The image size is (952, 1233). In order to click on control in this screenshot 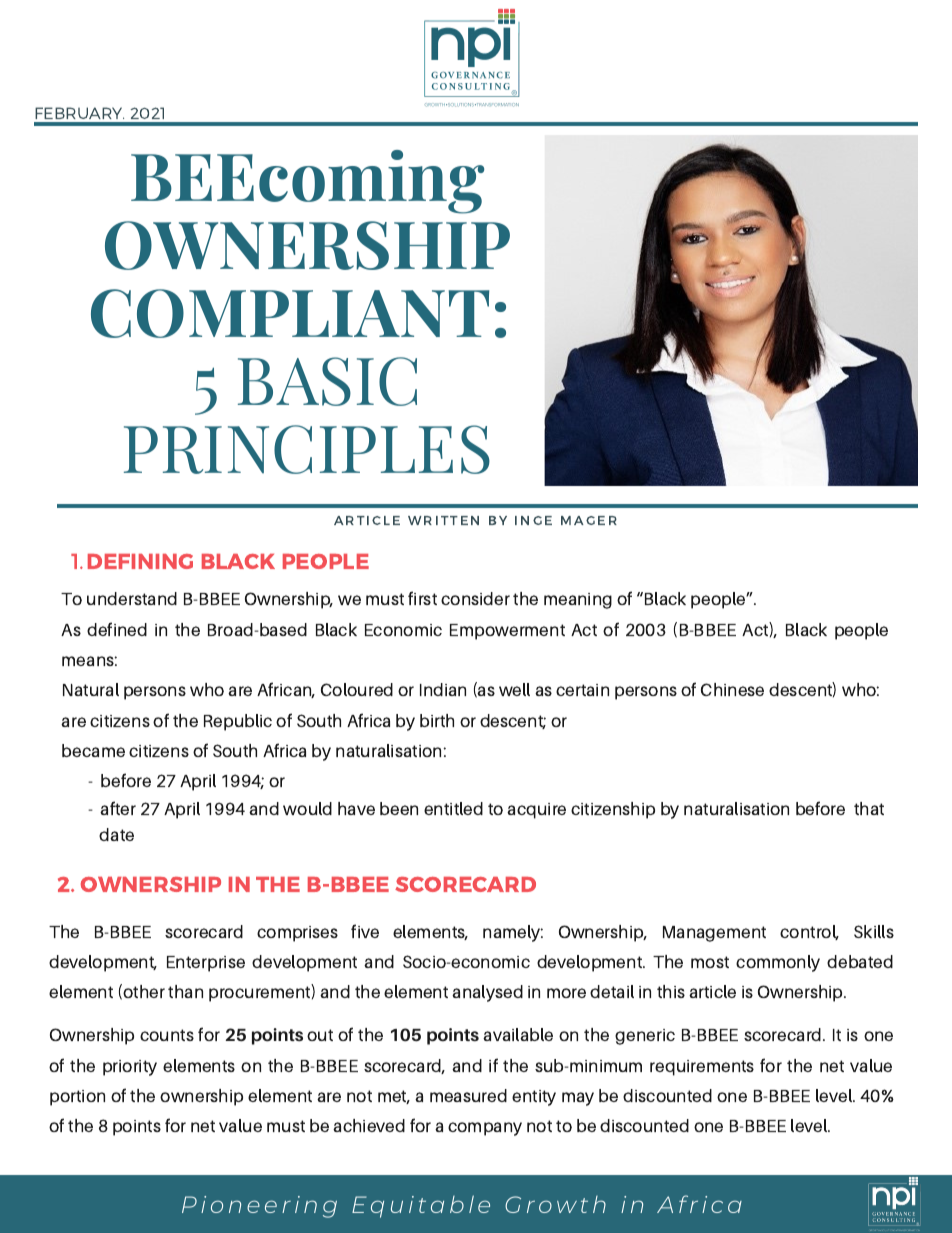, I will do `click(809, 932)`.
